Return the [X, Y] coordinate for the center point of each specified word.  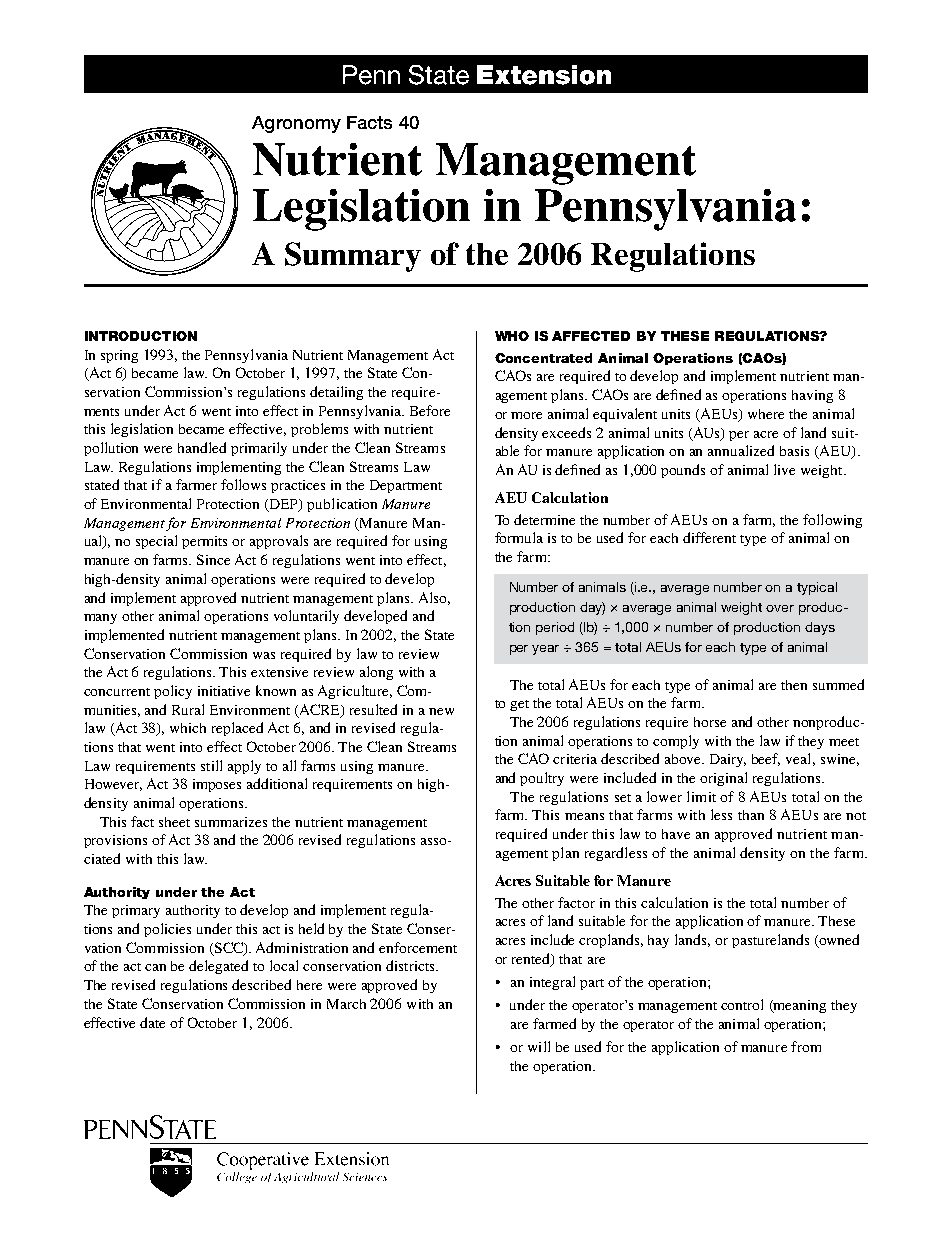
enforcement [418, 947]
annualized [741, 450]
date [152, 1022]
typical [817, 588]
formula [519, 537]
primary [136, 911]
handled [202, 447]
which [188, 728]
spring [119, 356]
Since [213, 559]
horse [710, 722]
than [751, 815]
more [526, 415]
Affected [591, 336]
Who [512, 336]
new [441, 711]
